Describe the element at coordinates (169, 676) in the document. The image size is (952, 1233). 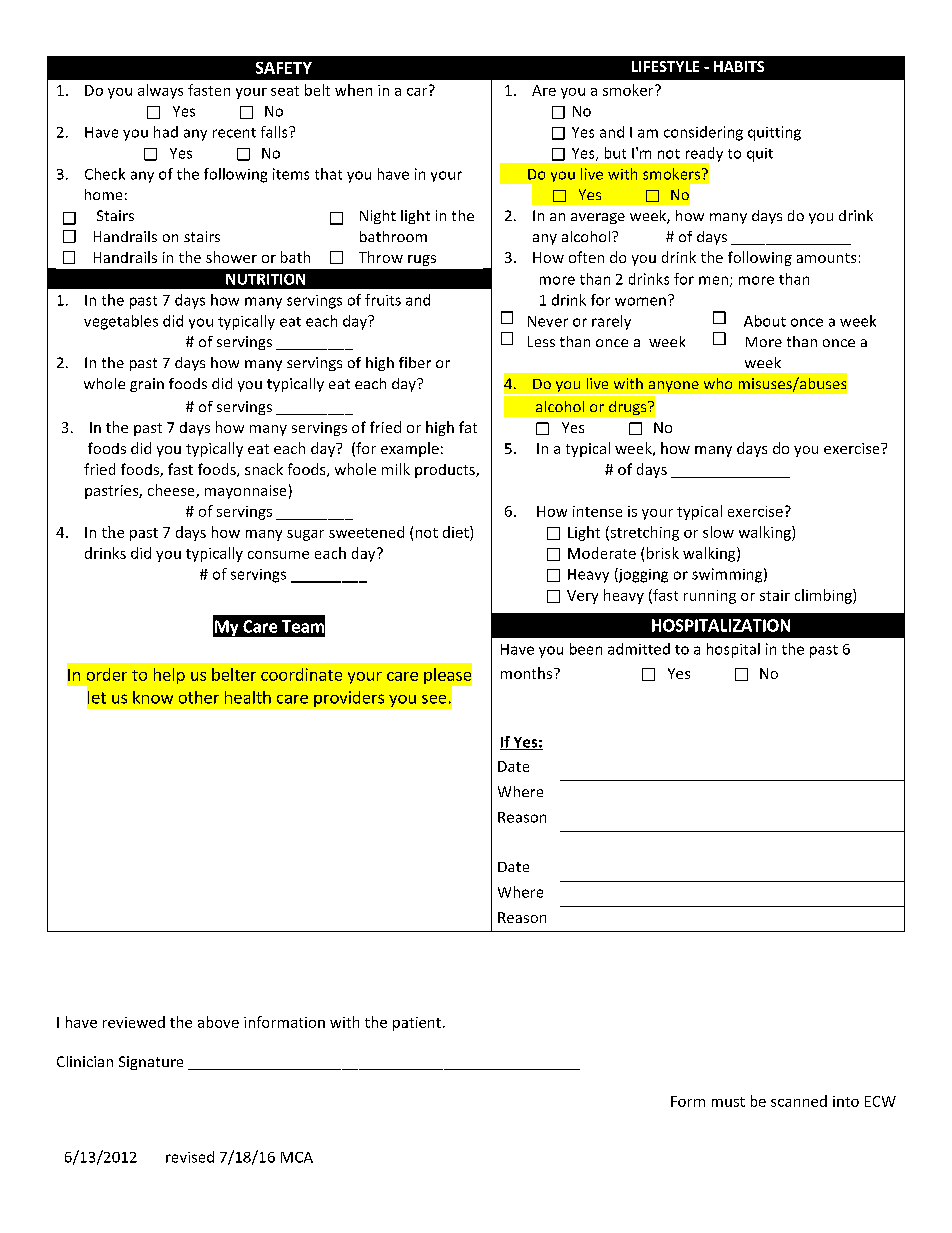
I see `help` at that location.
